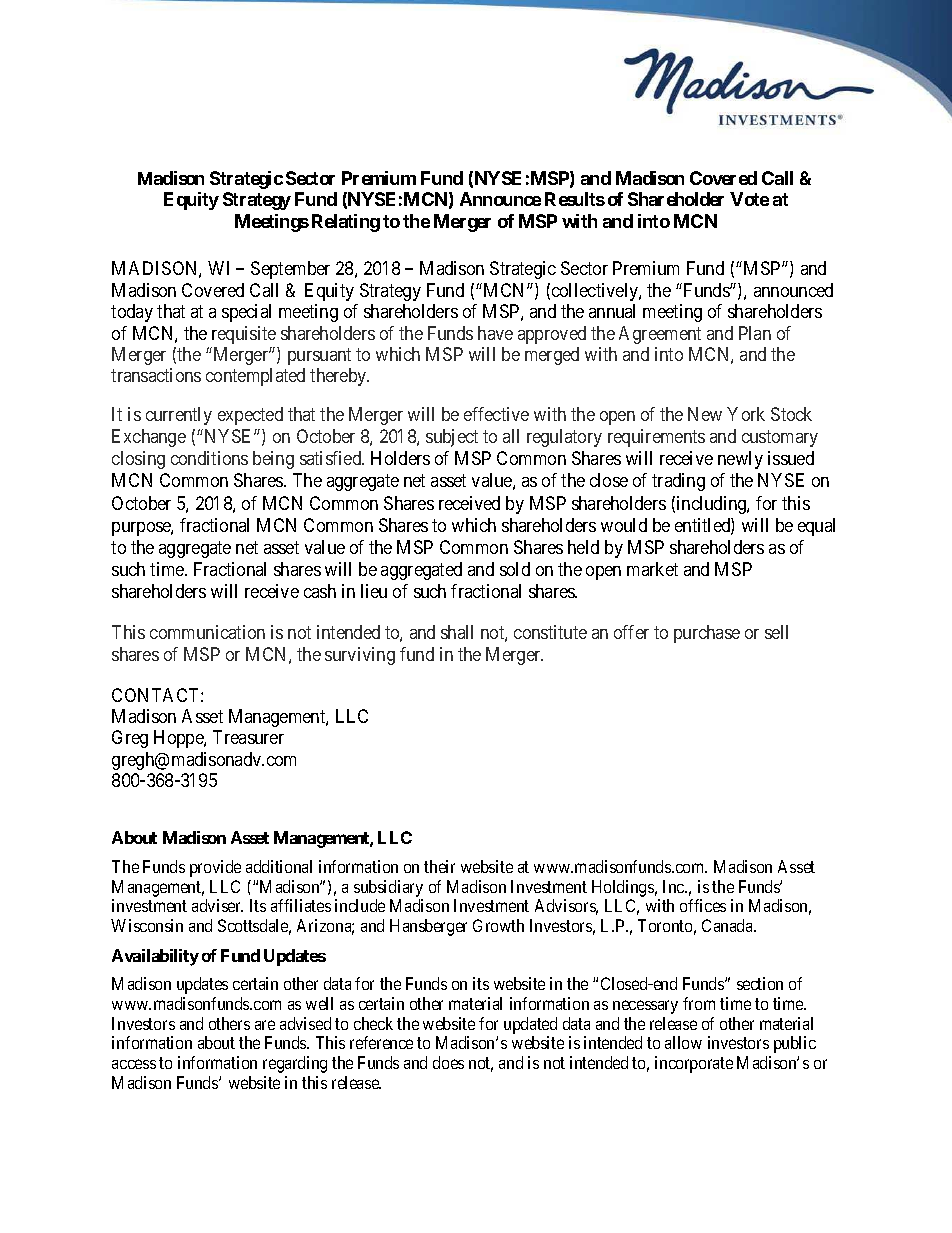 This screenshot has height=1233, width=952. Describe the element at coordinates (683, 1042) in the screenshot. I see `allow` at that location.
